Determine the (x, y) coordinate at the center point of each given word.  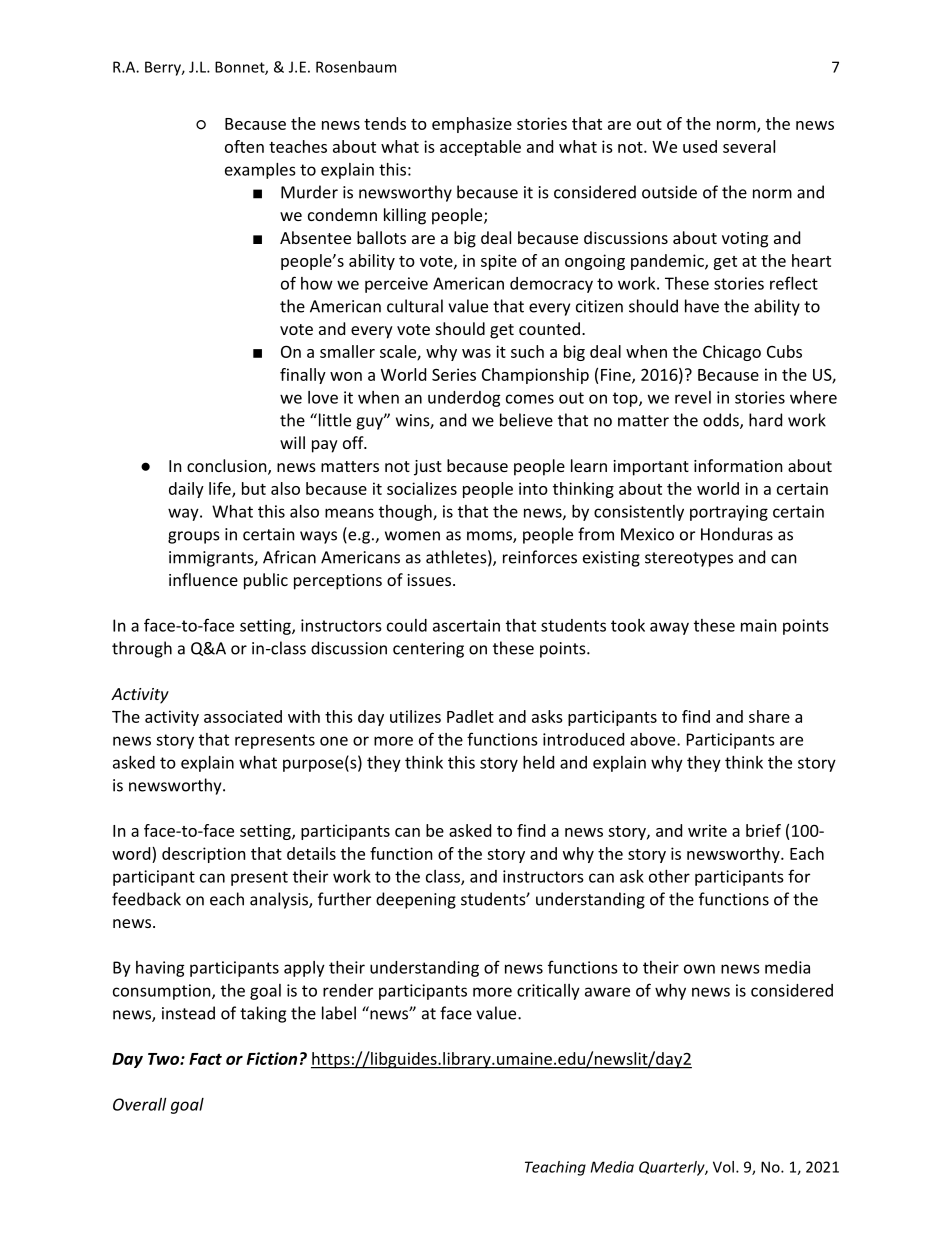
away (669, 628)
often (244, 146)
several (749, 146)
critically (548, 992)
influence (203, 579)
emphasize (472, 125)
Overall (139, 1104)
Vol (723, 1167)
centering (428, 650)
